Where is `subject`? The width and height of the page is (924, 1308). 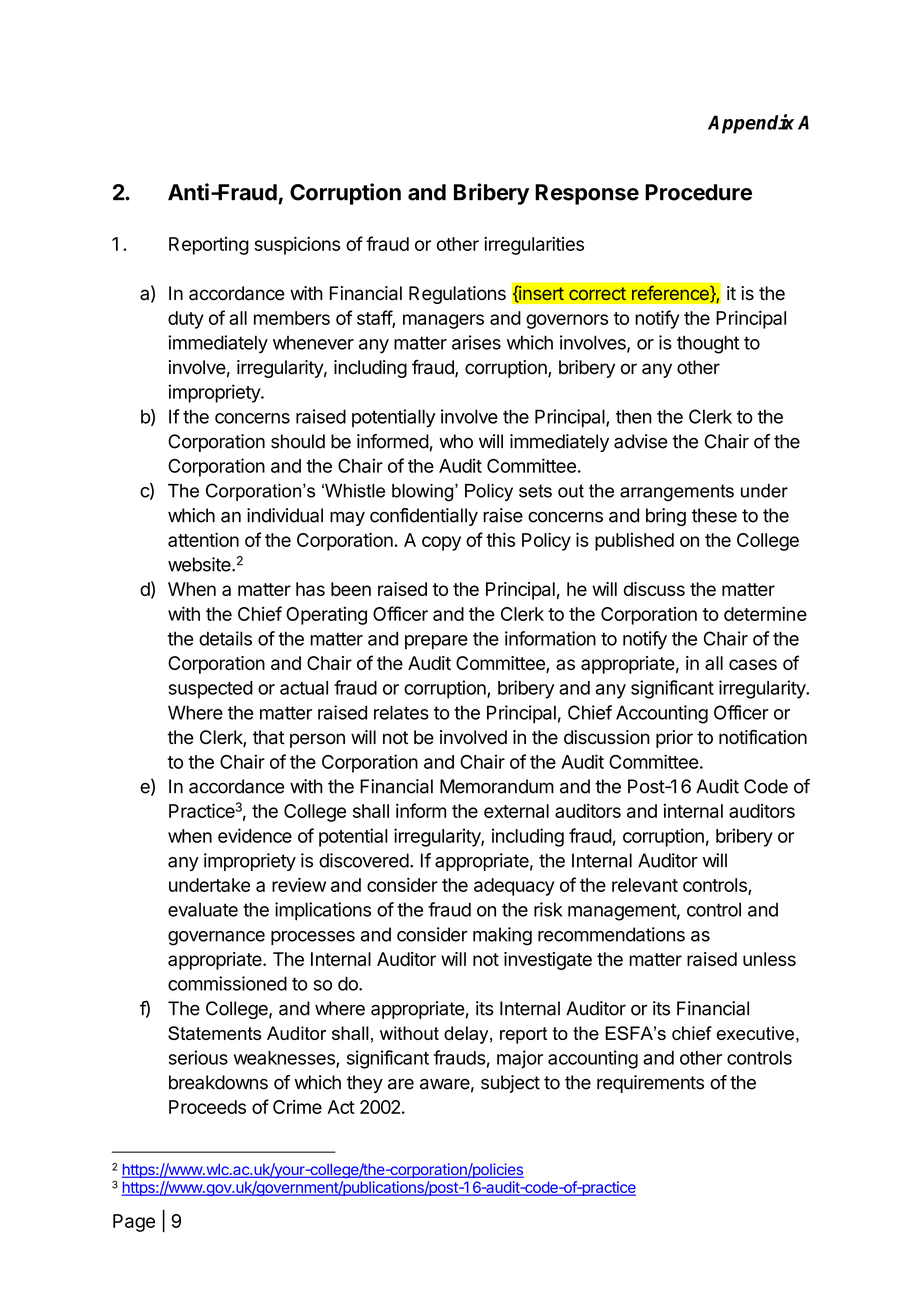
subject is located at coordinates (510, 1084).
